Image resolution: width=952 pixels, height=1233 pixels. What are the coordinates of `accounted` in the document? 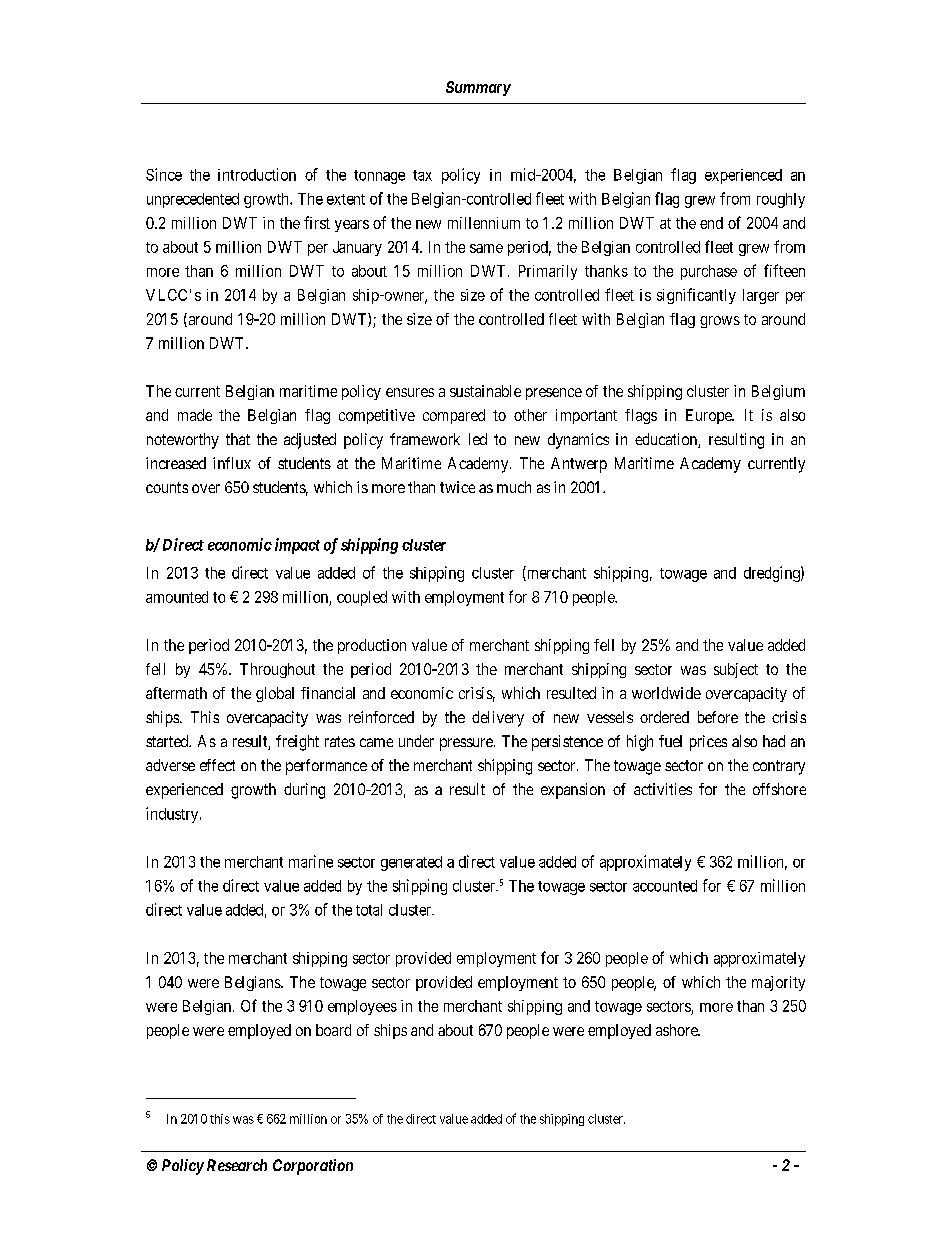 It's located at (665, 886).
